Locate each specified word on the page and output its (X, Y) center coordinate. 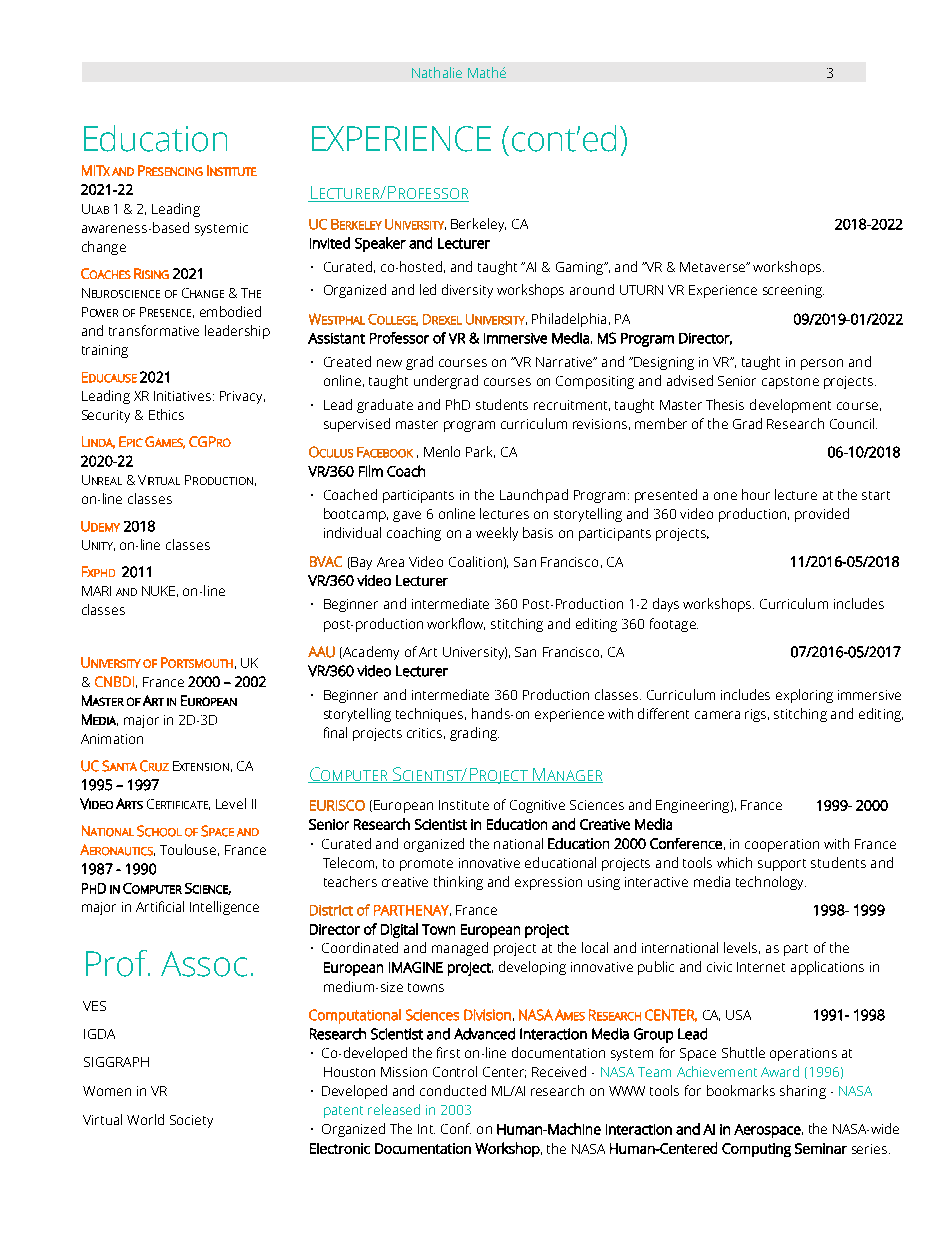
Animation (112, 739)
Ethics (166, 414)
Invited (330, 243)
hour (756, 494)
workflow (456, 624)
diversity (467, 291)
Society (191, 1121)
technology (771, 883)
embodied (230, 311)
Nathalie (437, 72)
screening (793, 291)
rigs (757, 715)
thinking (458, 883)
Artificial (160, 906)
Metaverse (713, 267)
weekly (497, 534)
